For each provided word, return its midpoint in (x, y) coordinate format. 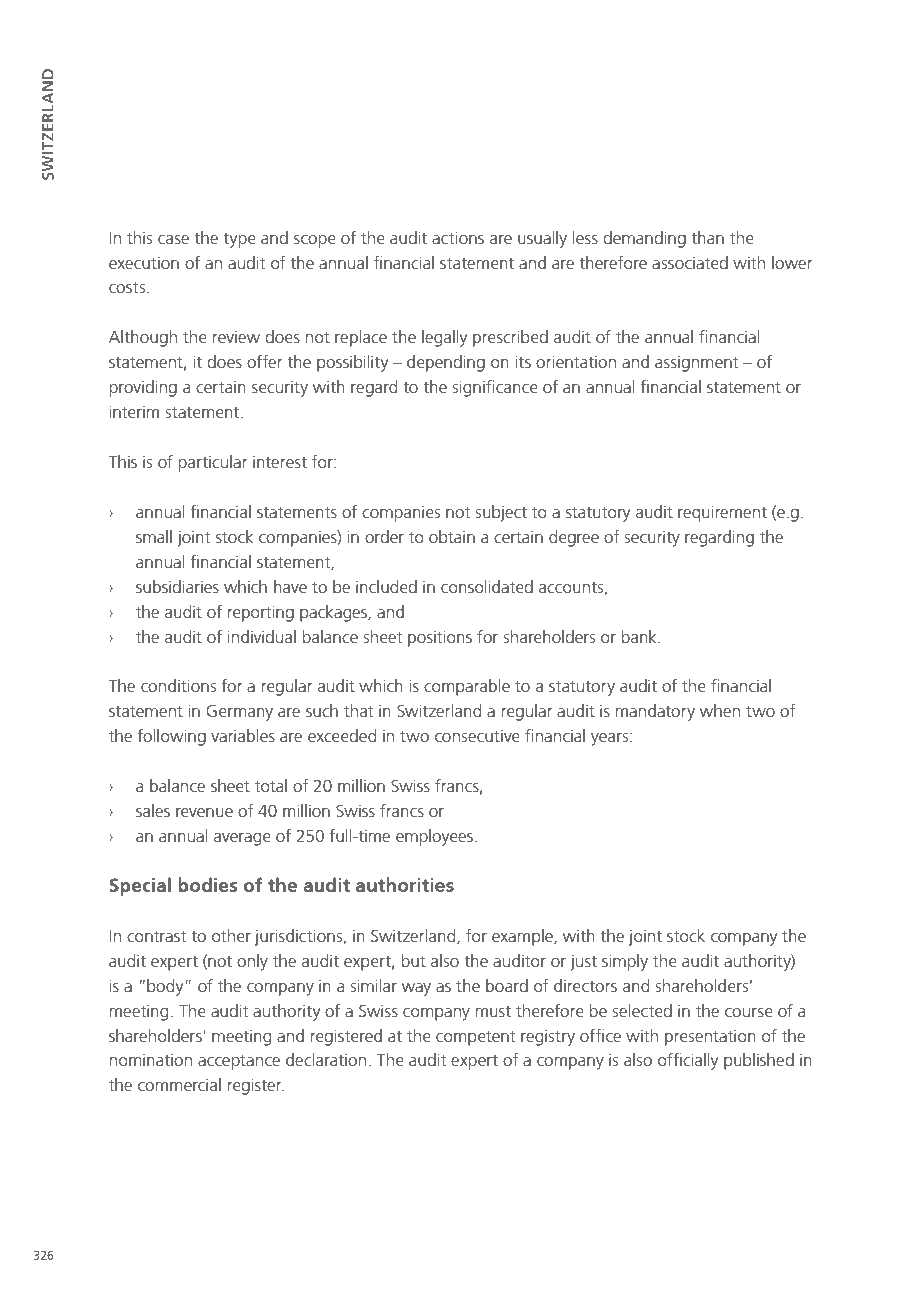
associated (690, 262)
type (239, 240)
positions (440, 639)
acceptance (239, 1062)
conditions (178, 685)
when (720, 710)
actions (458, 238)
